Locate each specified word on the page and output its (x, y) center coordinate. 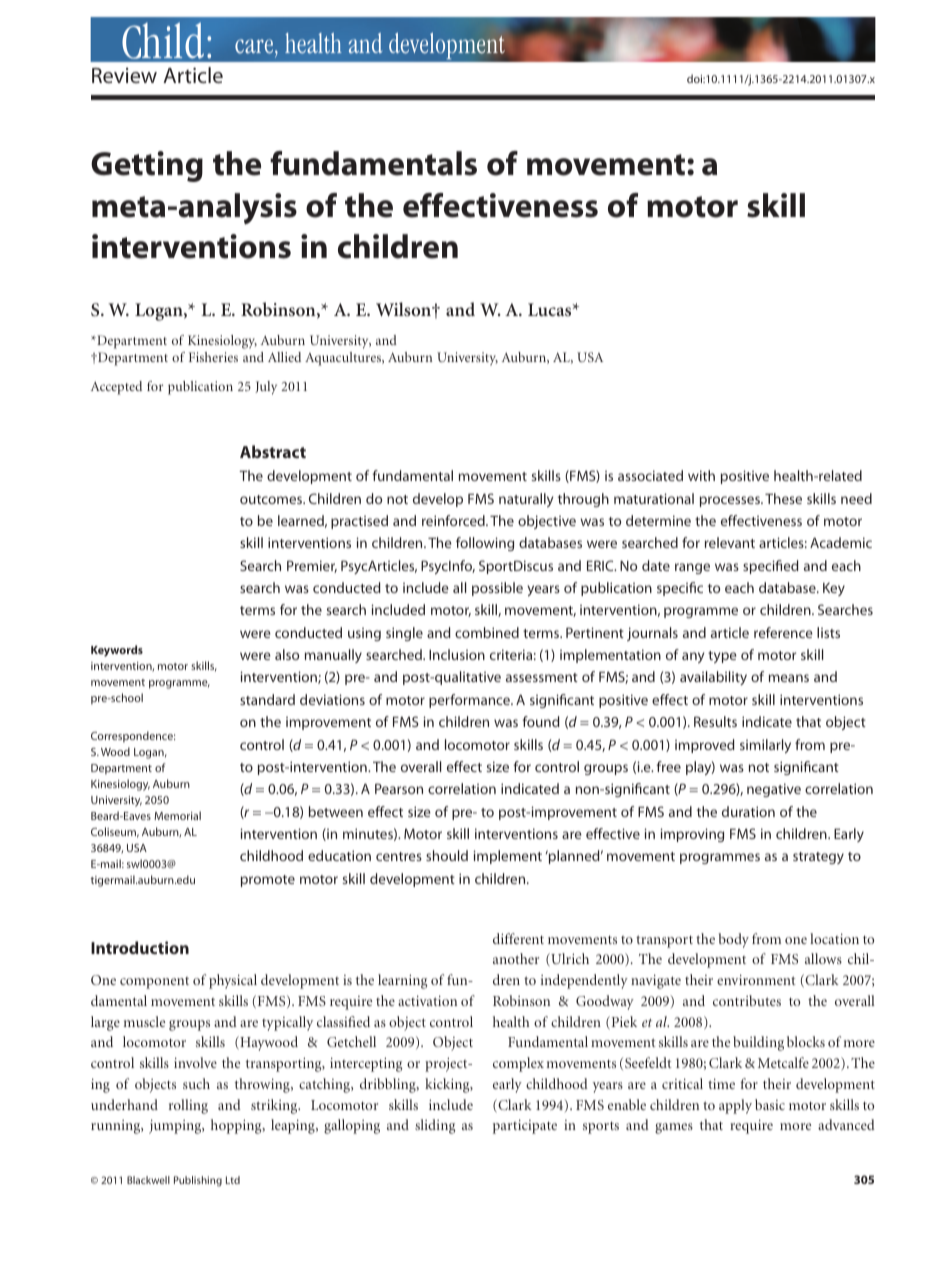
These (783, 498)
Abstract (273, 451)
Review (124, 75)
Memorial (177, 815)
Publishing (198, 1181)
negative (774, 790)
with (701, 475)
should (447, 855)
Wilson (405, 309)
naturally (526, 500)
